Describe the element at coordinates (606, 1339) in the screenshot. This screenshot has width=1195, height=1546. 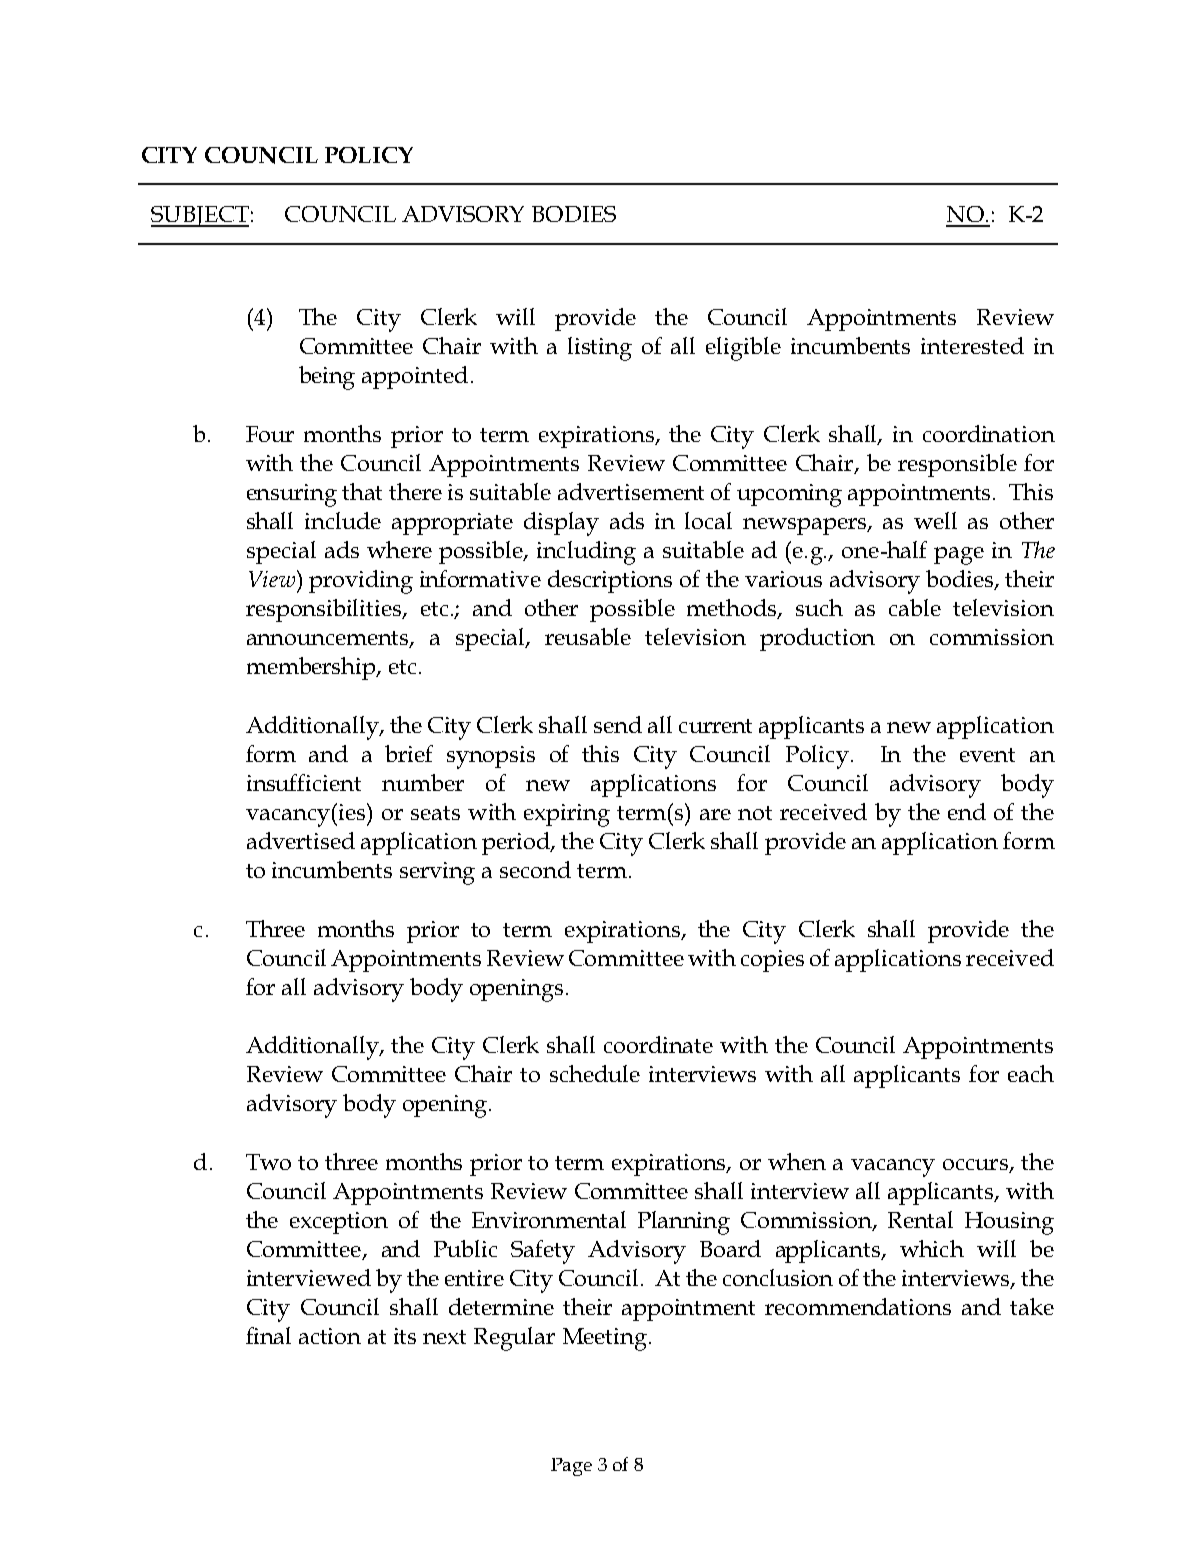
I see `Meeting` at that location.
